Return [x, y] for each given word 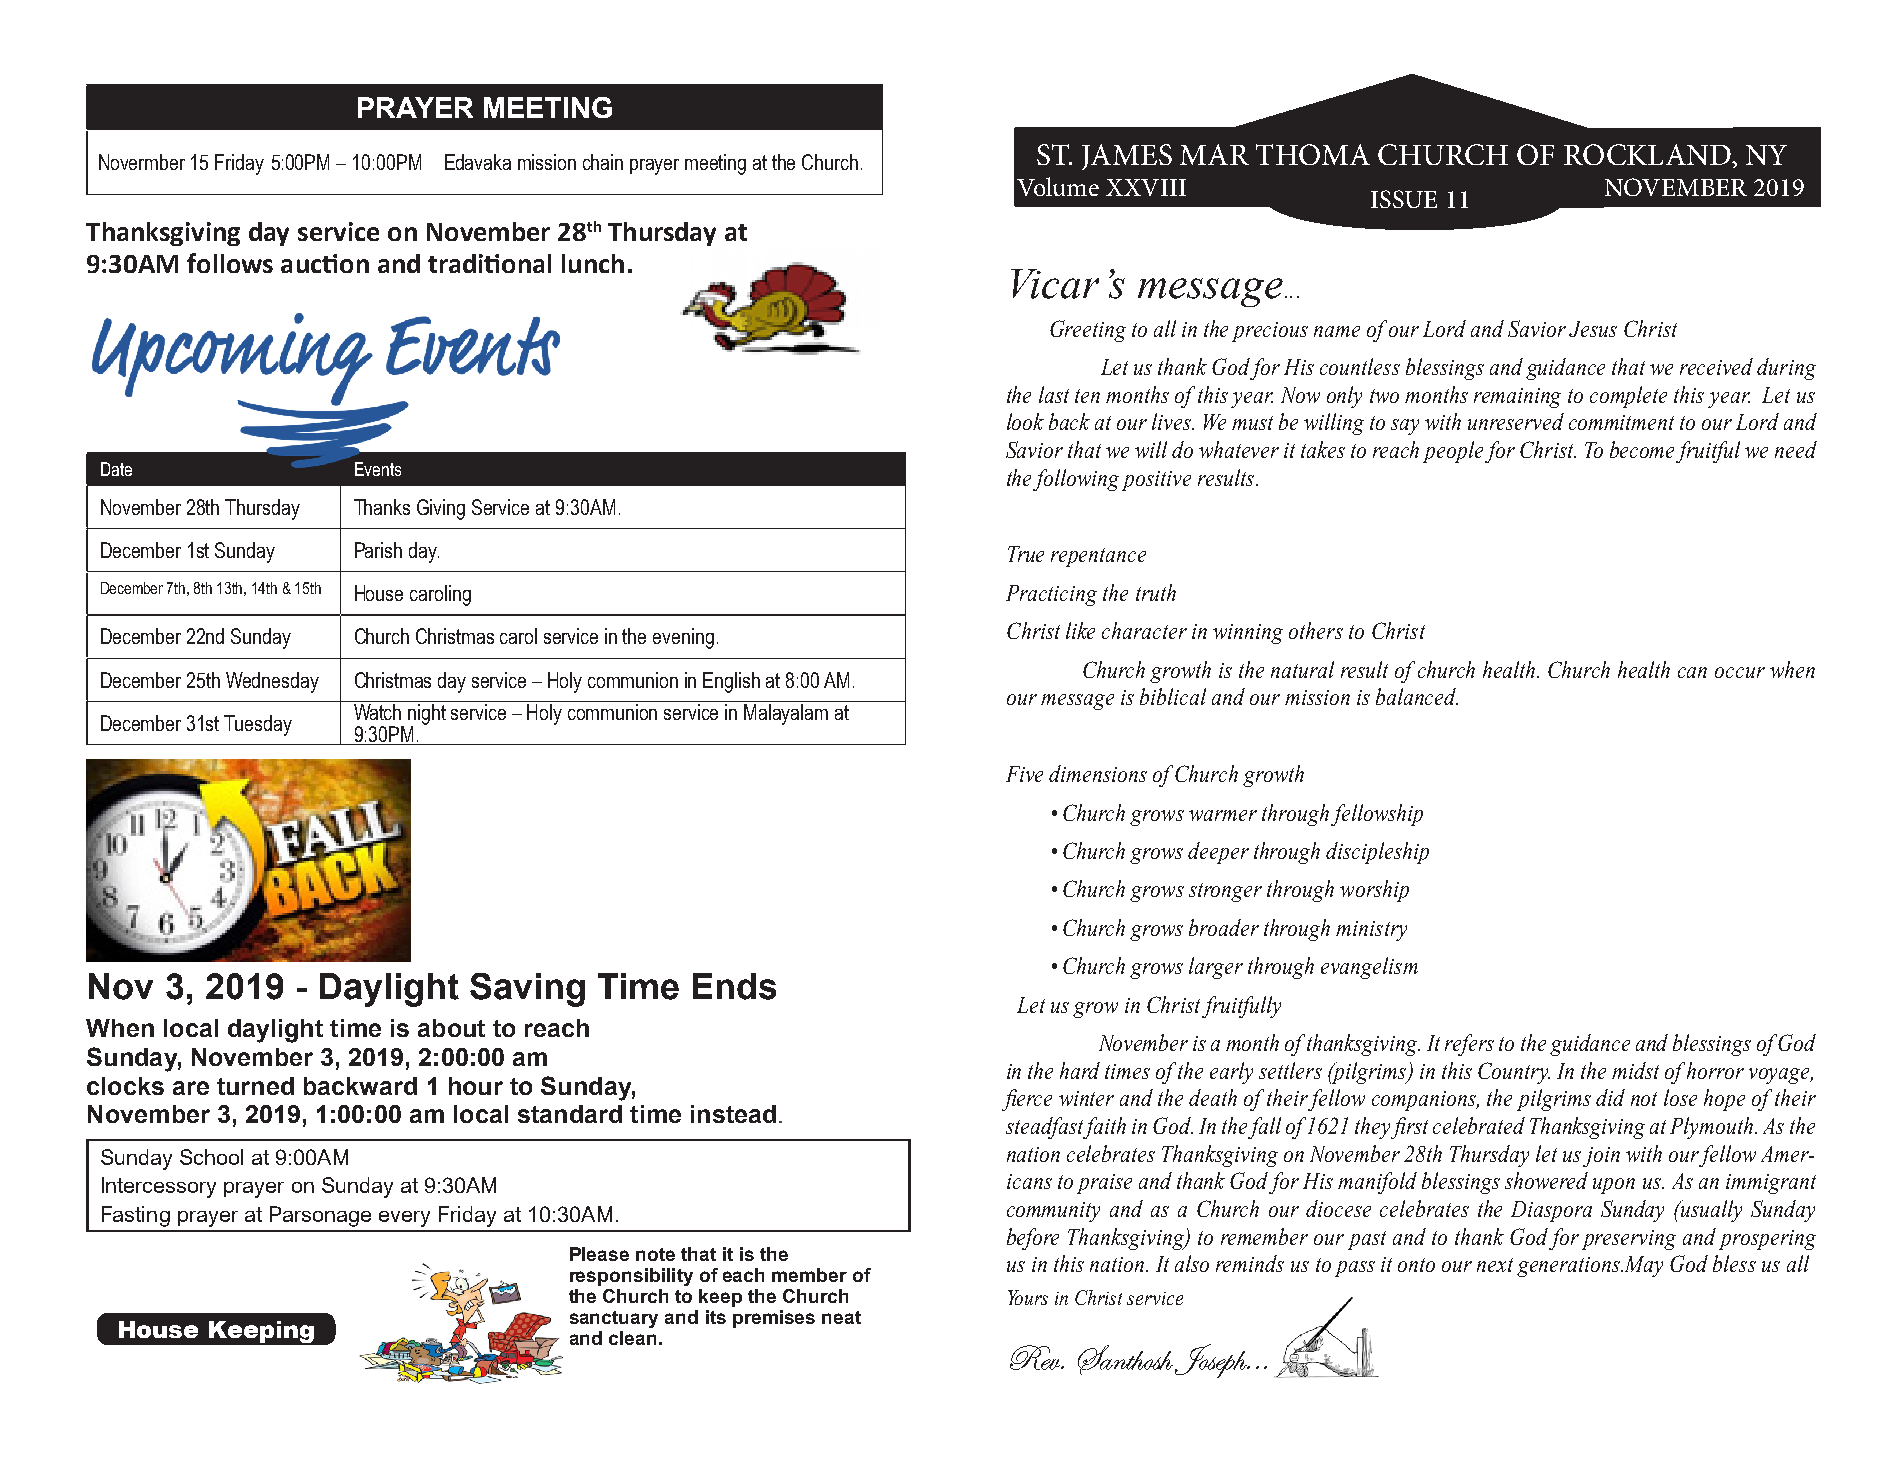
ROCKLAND [1648, 154]
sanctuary [614, 1319]
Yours [1028, 1297]
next [1495, 1265]
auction [325, 263]
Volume [1058, 186]
